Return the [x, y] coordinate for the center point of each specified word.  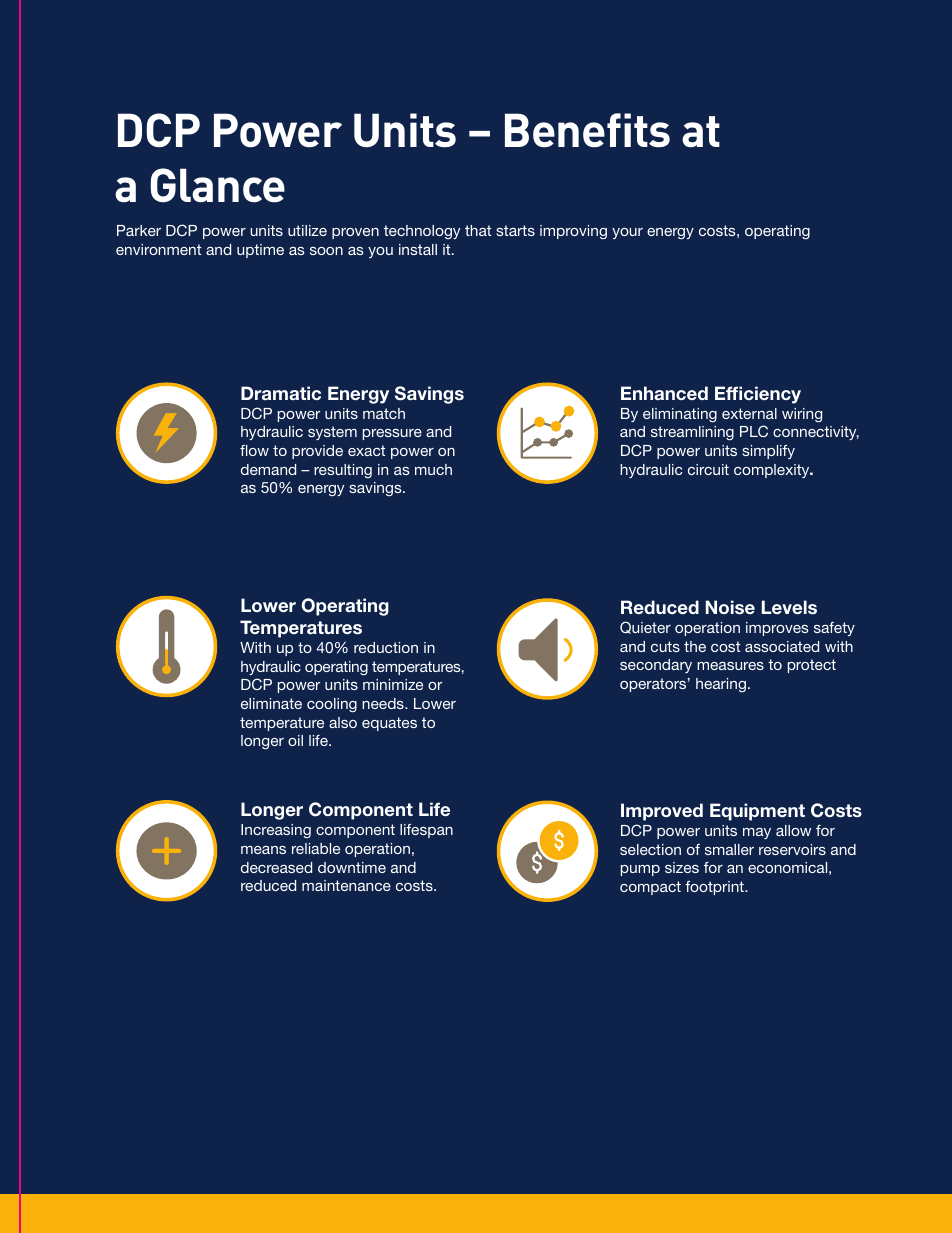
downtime [352, 867]
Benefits [587, 130]
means [263, 850]
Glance [217, 185]
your [627, 233]
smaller [729, 849]
